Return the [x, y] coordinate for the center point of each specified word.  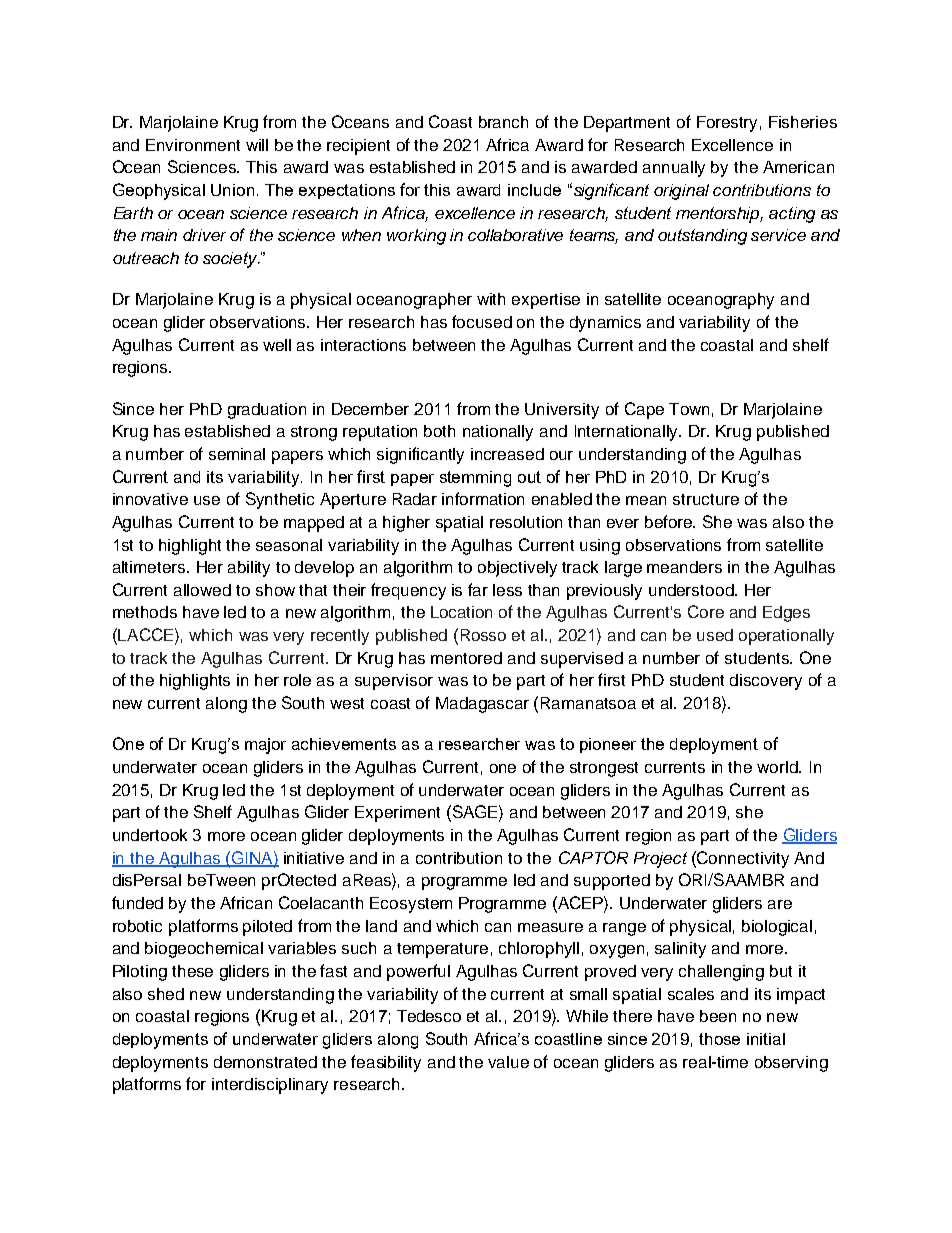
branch [503, 122]
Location [461, 612]
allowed [202, 590]
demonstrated [265, 1062]
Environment [193, 145]
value [508, 1062]
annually [674, 169]
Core [706, 611]
